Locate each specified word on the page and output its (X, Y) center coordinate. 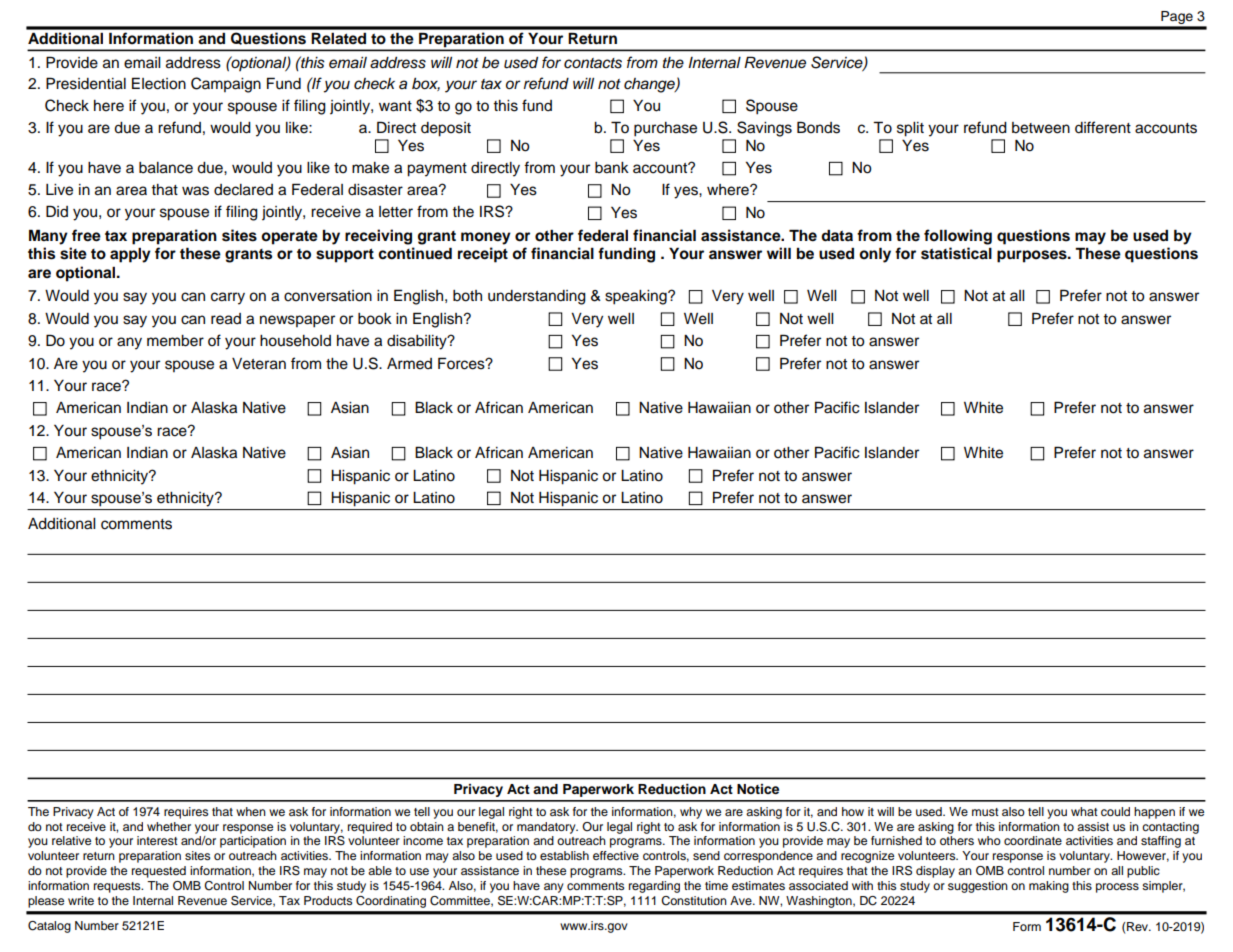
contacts (593, 63)
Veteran (259, 364)
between (1041, 128)
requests (118, 887)
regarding (654, 887)
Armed (409, 364)
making (1049, 887)
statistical (956, 253)
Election (159, 83)
